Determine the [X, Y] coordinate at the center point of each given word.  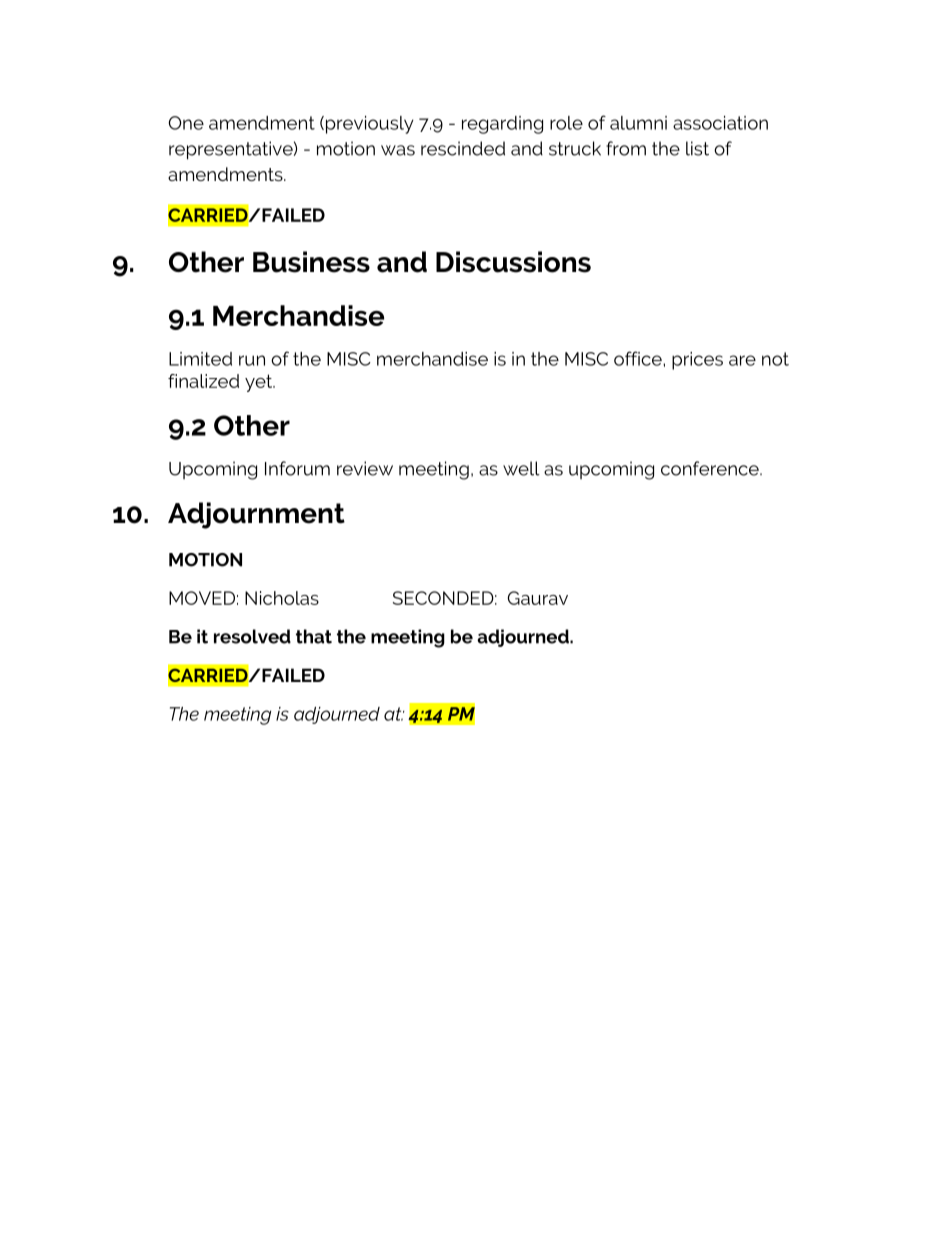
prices [697, 361]
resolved [252, 636]
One [186, 123]
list [697, 148]
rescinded [463, 148]
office [639, 358]
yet [260, 383]
